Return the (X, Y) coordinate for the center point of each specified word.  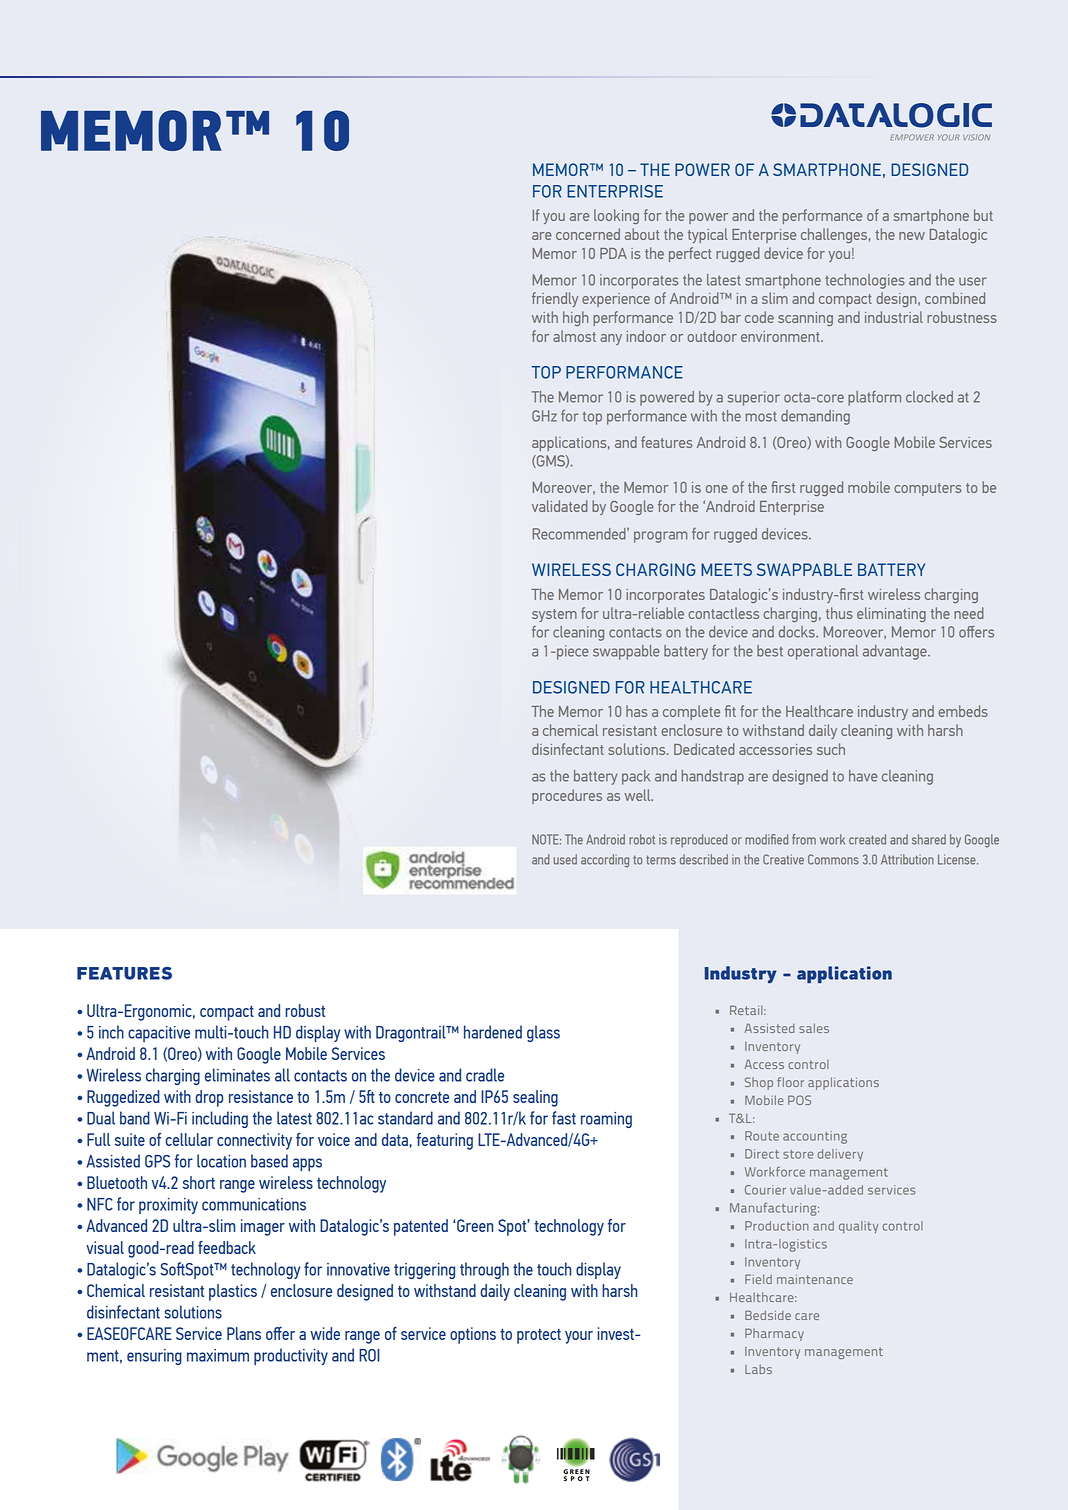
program (660, 537)
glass (543, 1033)
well (638, 795)
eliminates (237, 1075)
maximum (218, 1355)
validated (560, 506)
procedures (567, 796)
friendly (555, 299)
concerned (588, 234)
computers (927, 489)
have (863, 776)
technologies (865, 281)
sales (814, 1028)
